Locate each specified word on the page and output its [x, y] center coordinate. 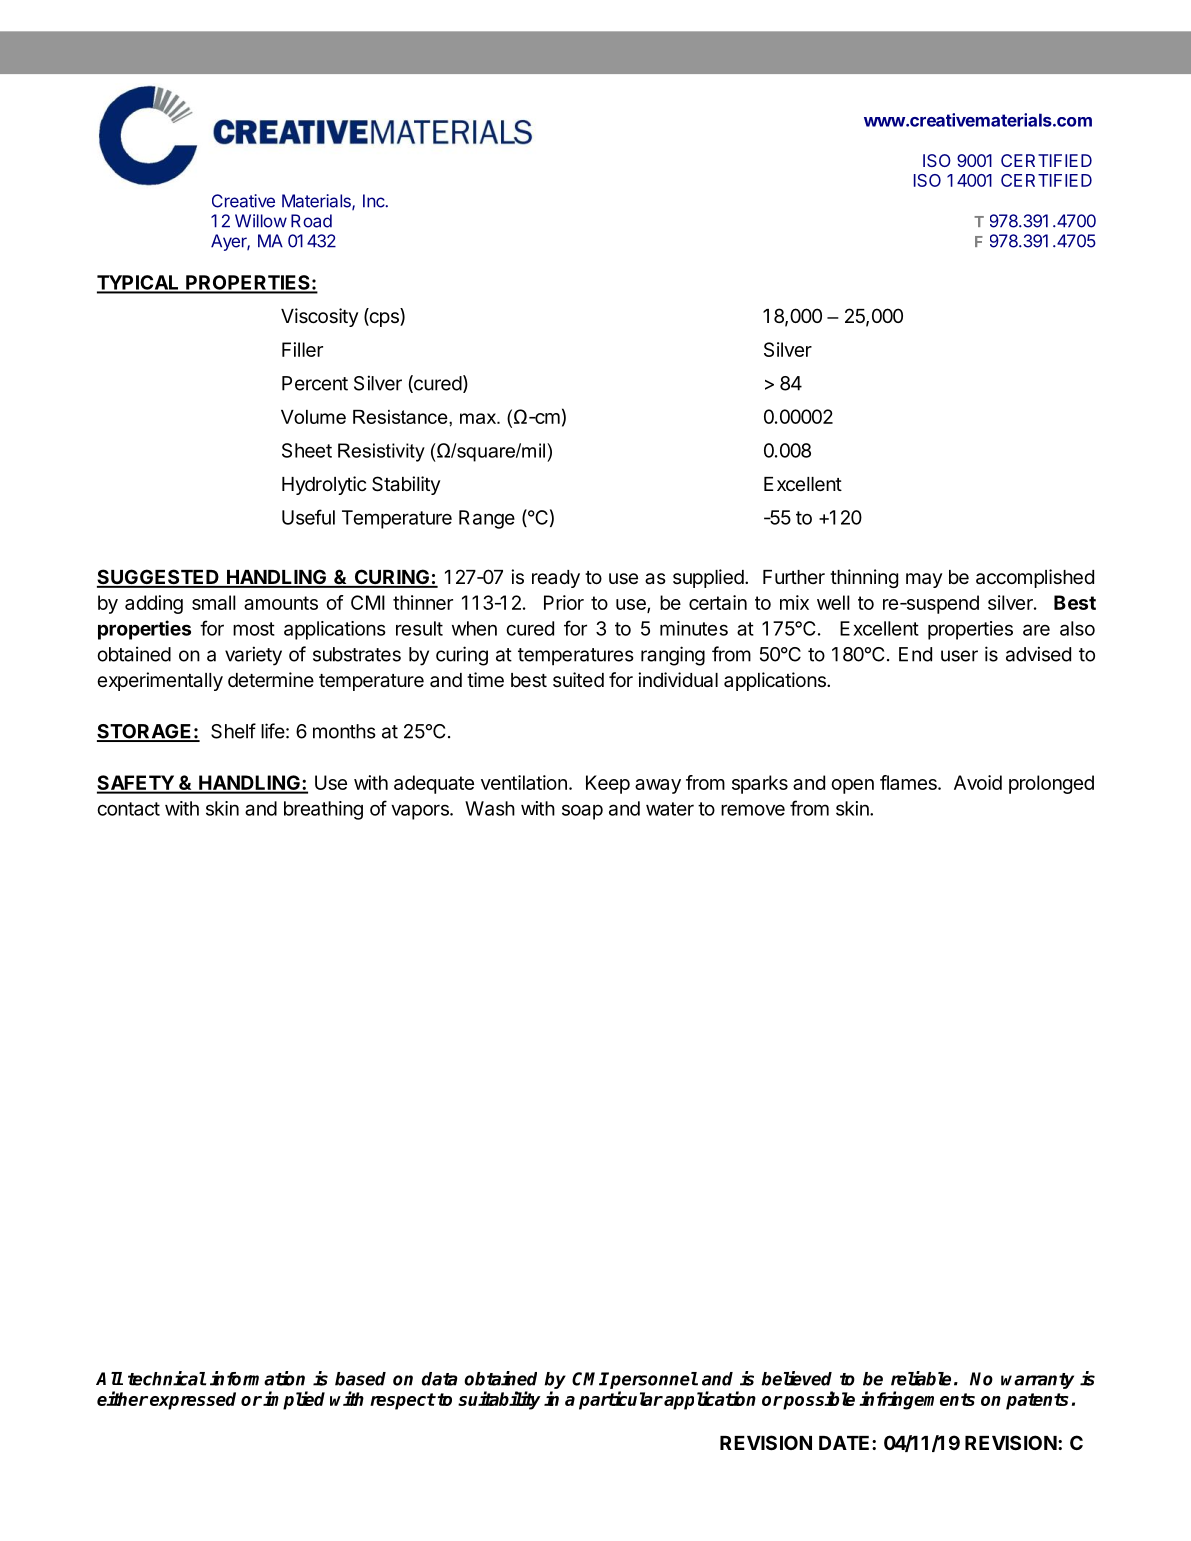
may [924, 580]
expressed [193, 1401]
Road [311, 221]
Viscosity [319, 317]
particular [621, 1400]
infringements [917, 1400]
